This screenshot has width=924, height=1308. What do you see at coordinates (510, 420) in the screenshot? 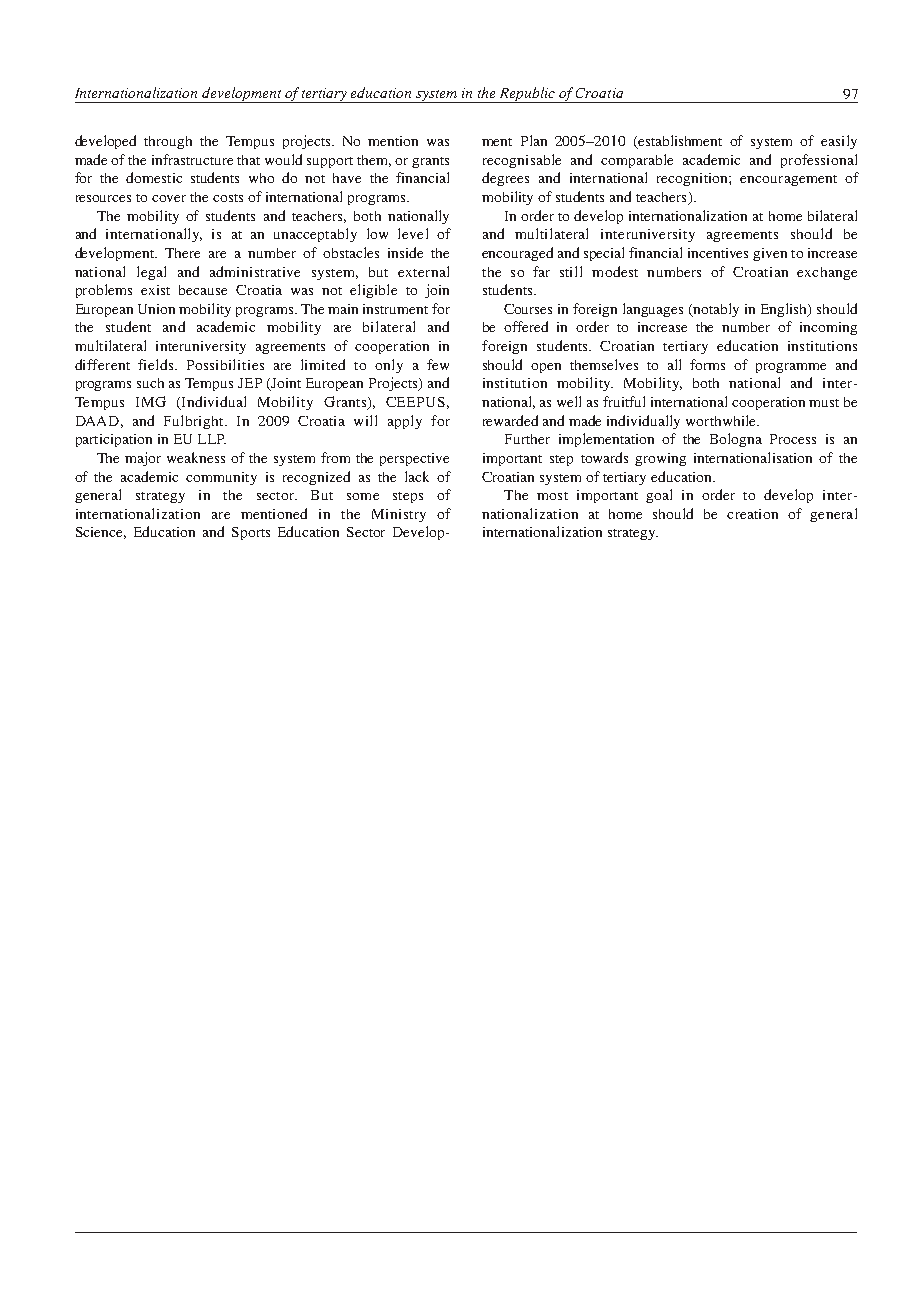
I see `rewarded` at bounding box center [510, 420].
